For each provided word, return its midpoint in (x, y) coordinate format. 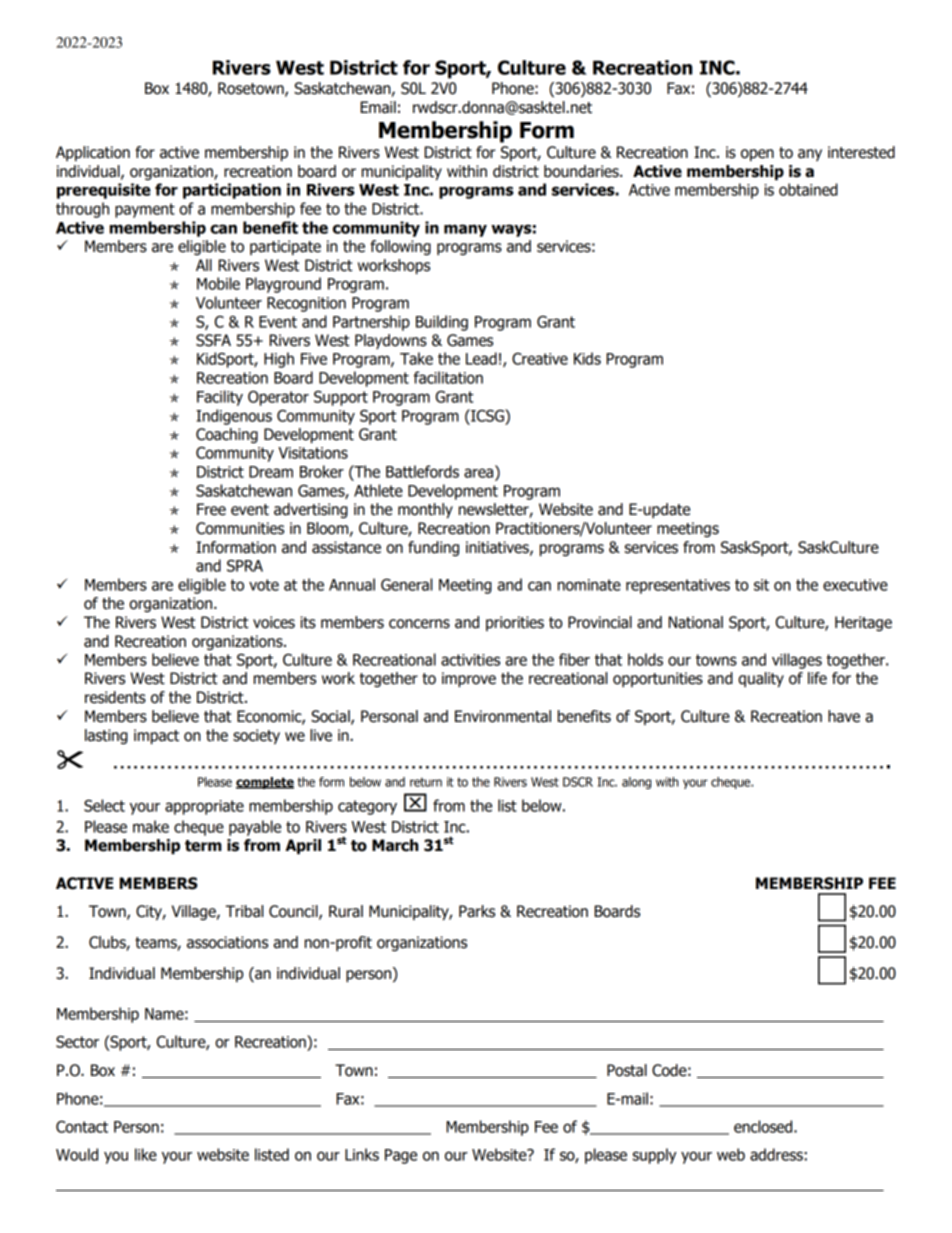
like (146, 1154)
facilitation (448, 377)
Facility (220, 398)
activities (470, 660)
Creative (540, 359)
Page (401, 1156)
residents (115, 697)
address (776, 1154)
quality (761, 679)
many (465, 230)
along (636, 783)
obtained (808, 189)
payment (145, 210)
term (203, 846)
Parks (477, 911)
